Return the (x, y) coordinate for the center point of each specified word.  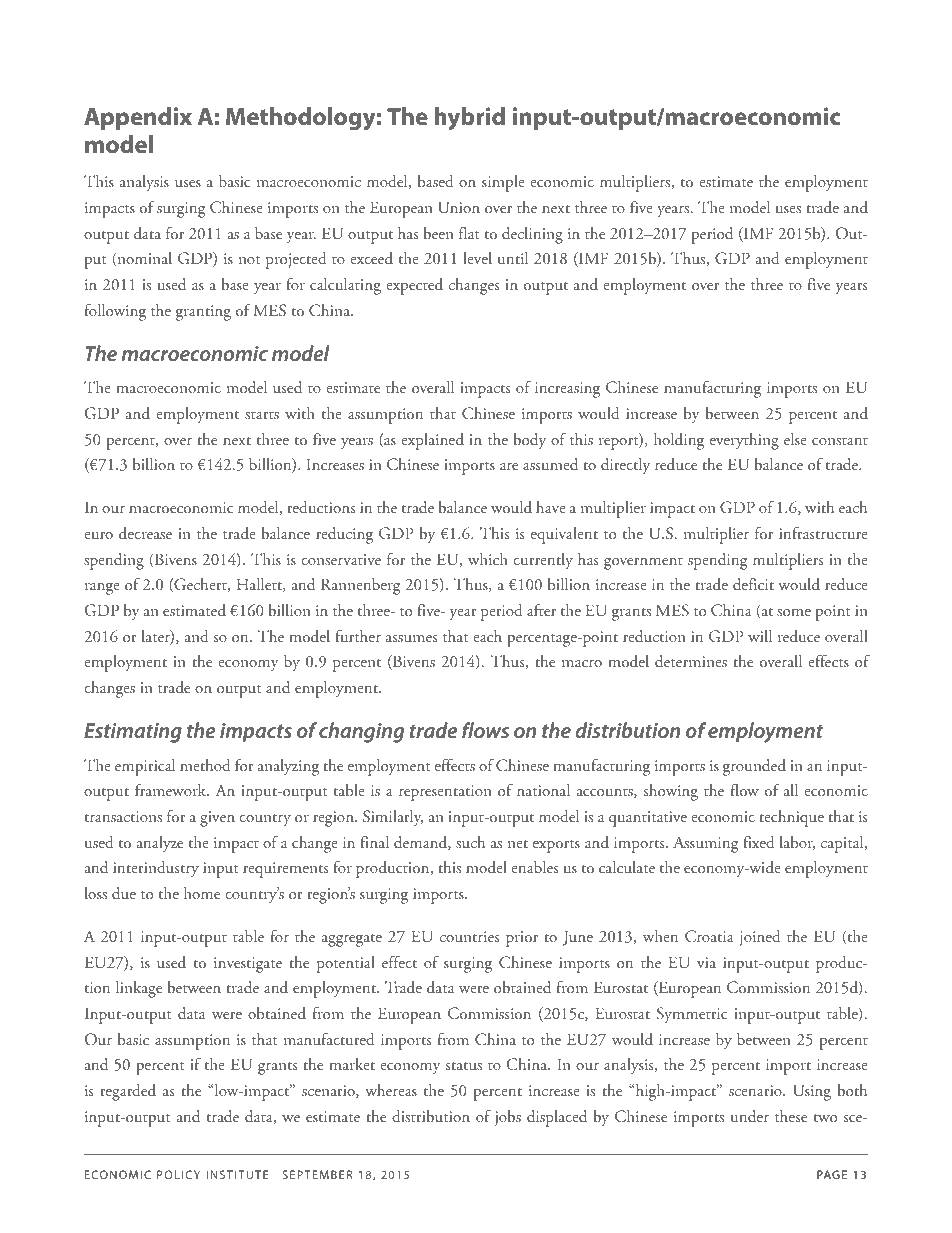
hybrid (470, 119)
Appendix (138, 118)
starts (262, 415)
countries (469, 936)
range (102, 589)
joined (760, 938)
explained (432, 441)
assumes (411, 638)
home (202, 893)
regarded (128, 1092)
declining (532, 235)
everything (744, 441)
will (760, 636)
